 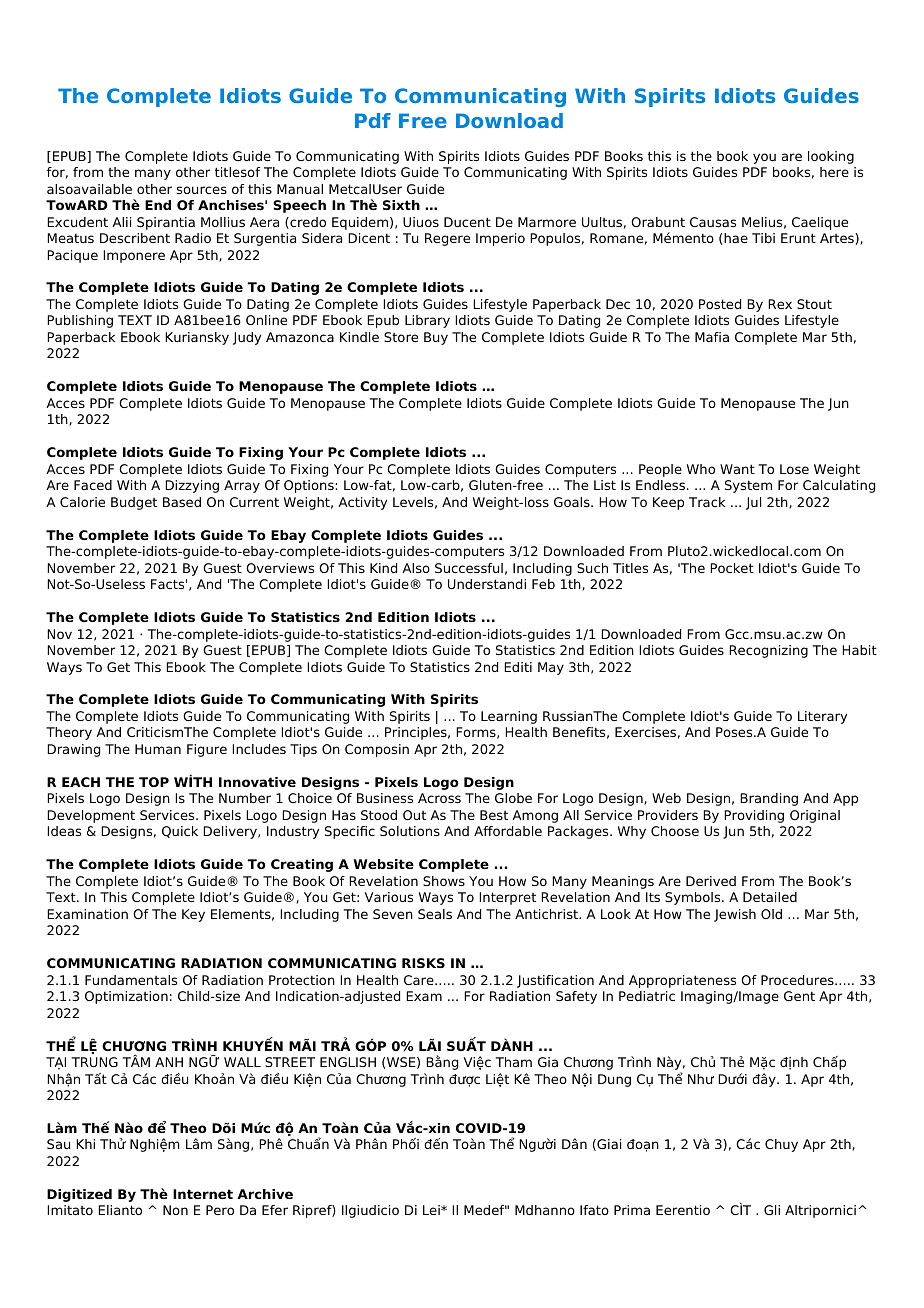 What do you see at coordinates (401, 205) in the screenshot?
I see `Sixth` at bounding box center [401, 205].
